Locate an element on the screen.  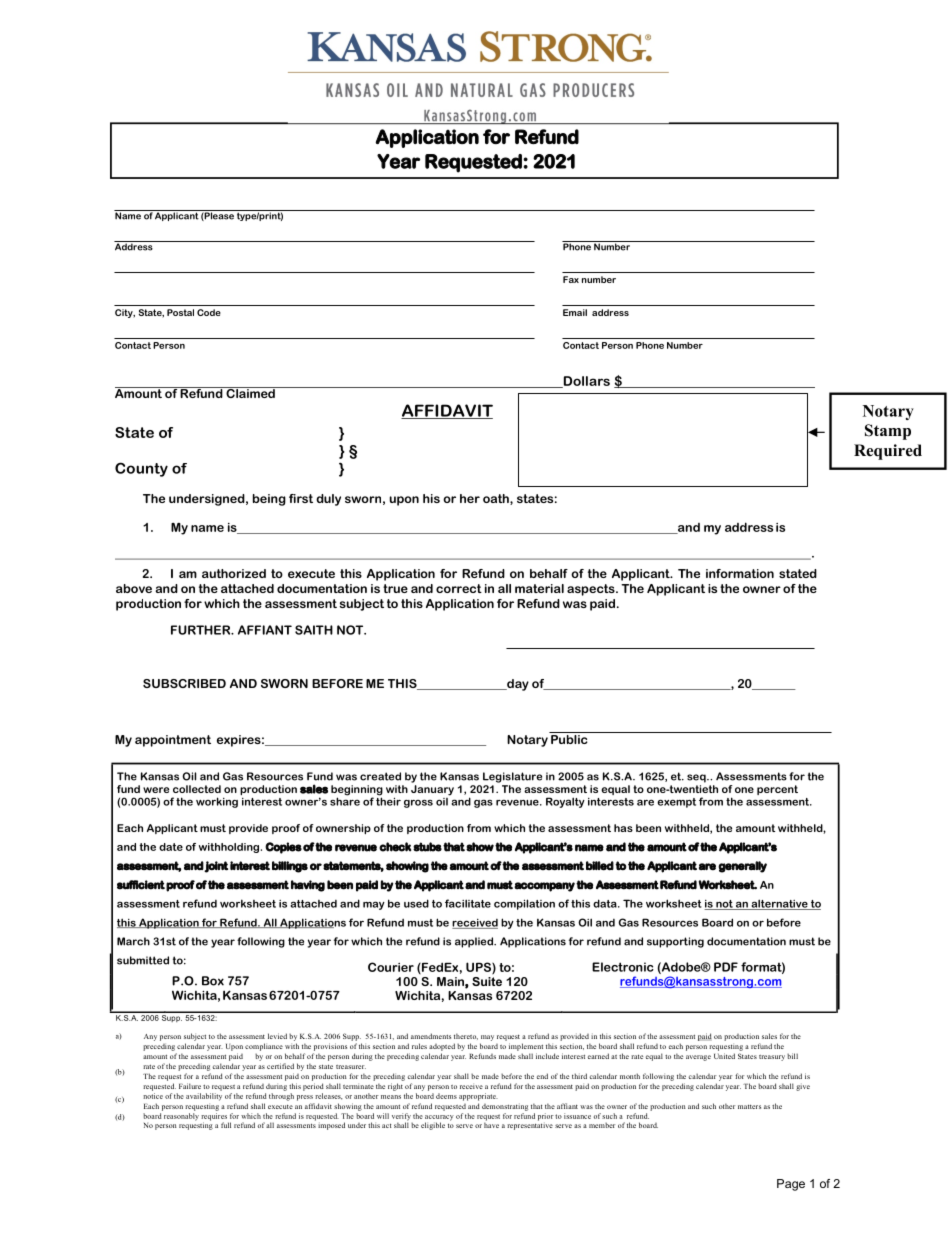
full is located at coordinates (226, 1125).
